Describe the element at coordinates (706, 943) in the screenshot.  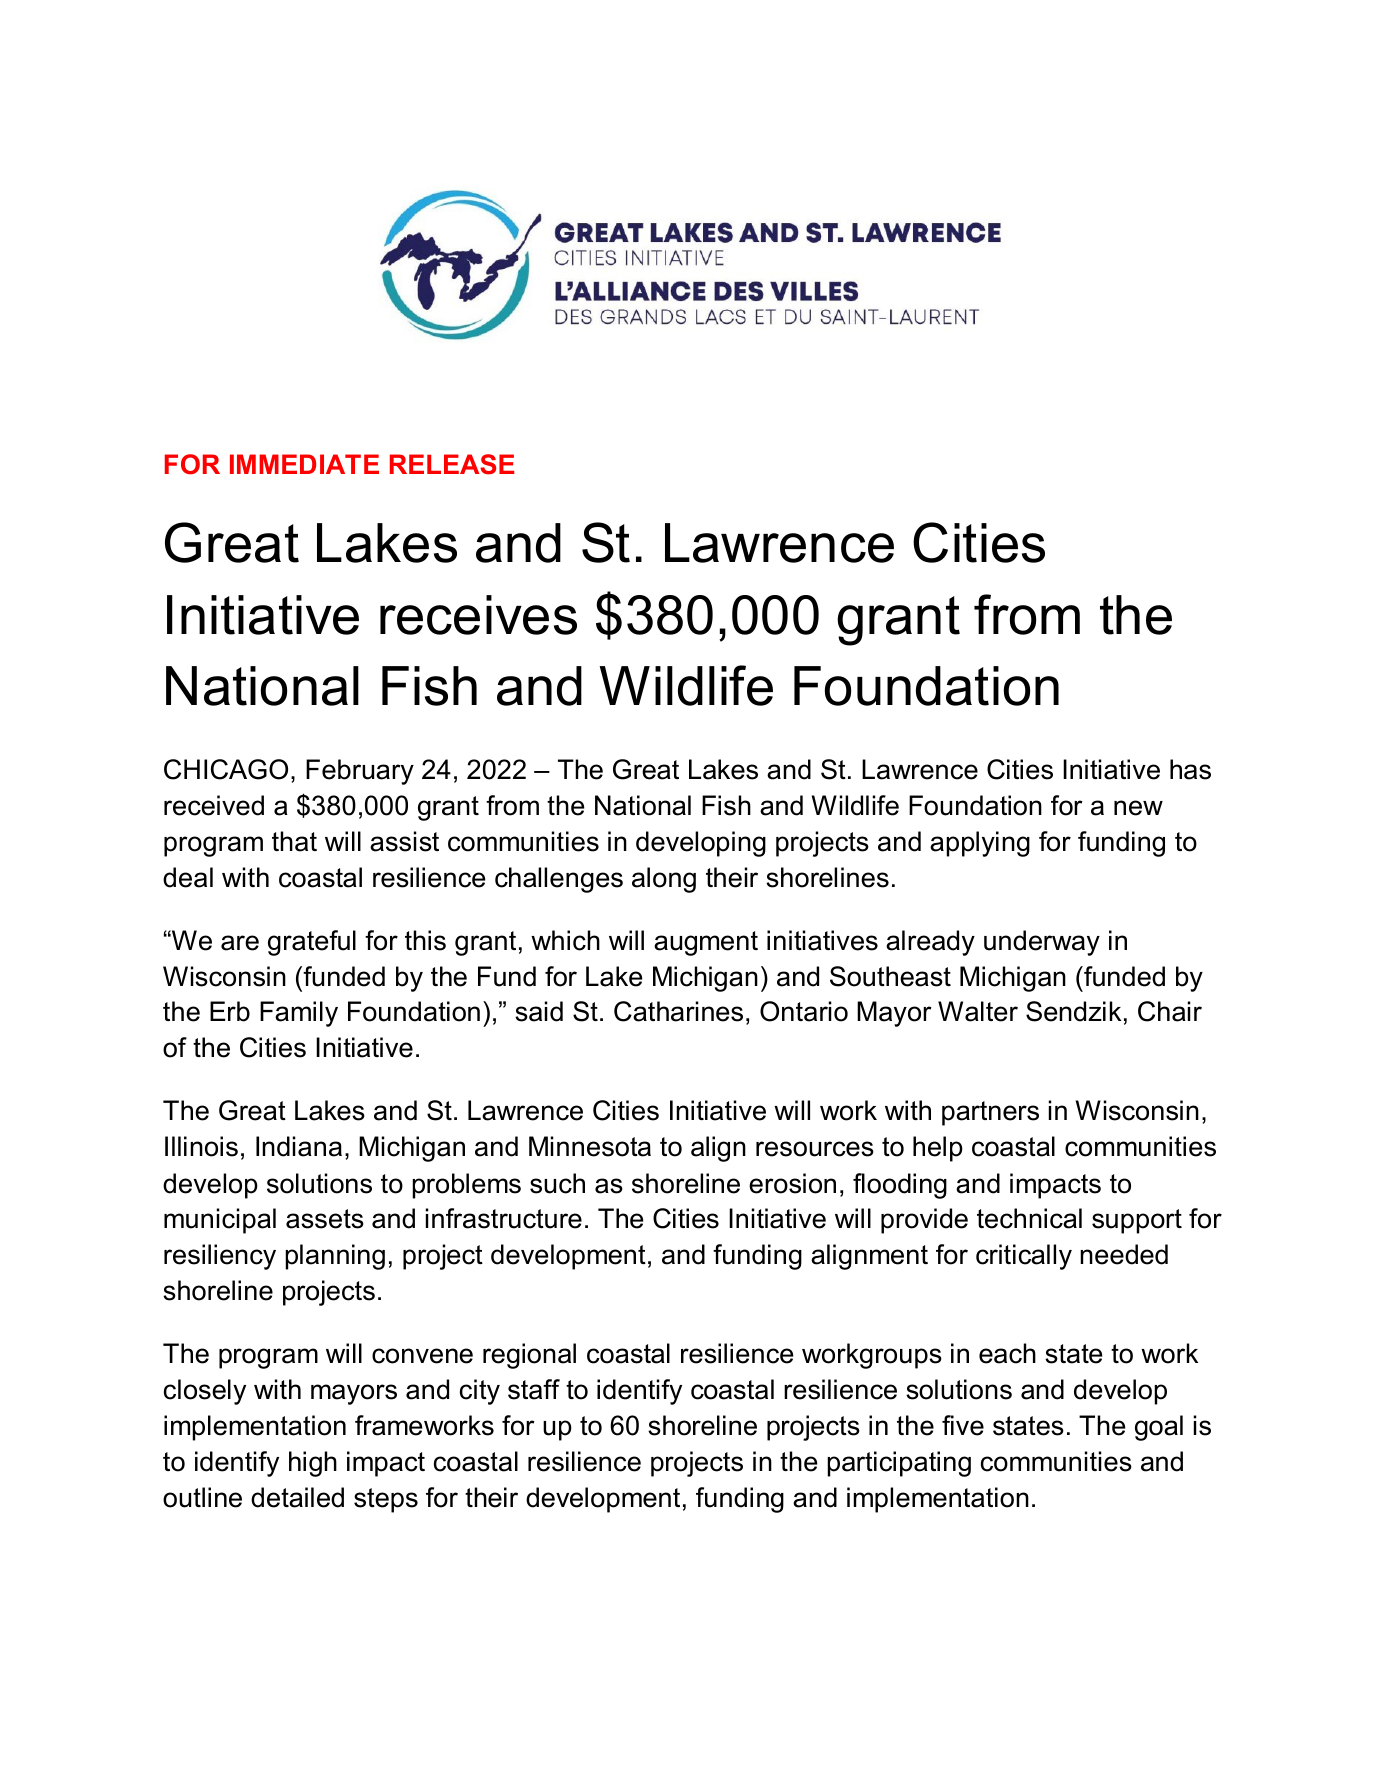
I see `augment` at that location.
